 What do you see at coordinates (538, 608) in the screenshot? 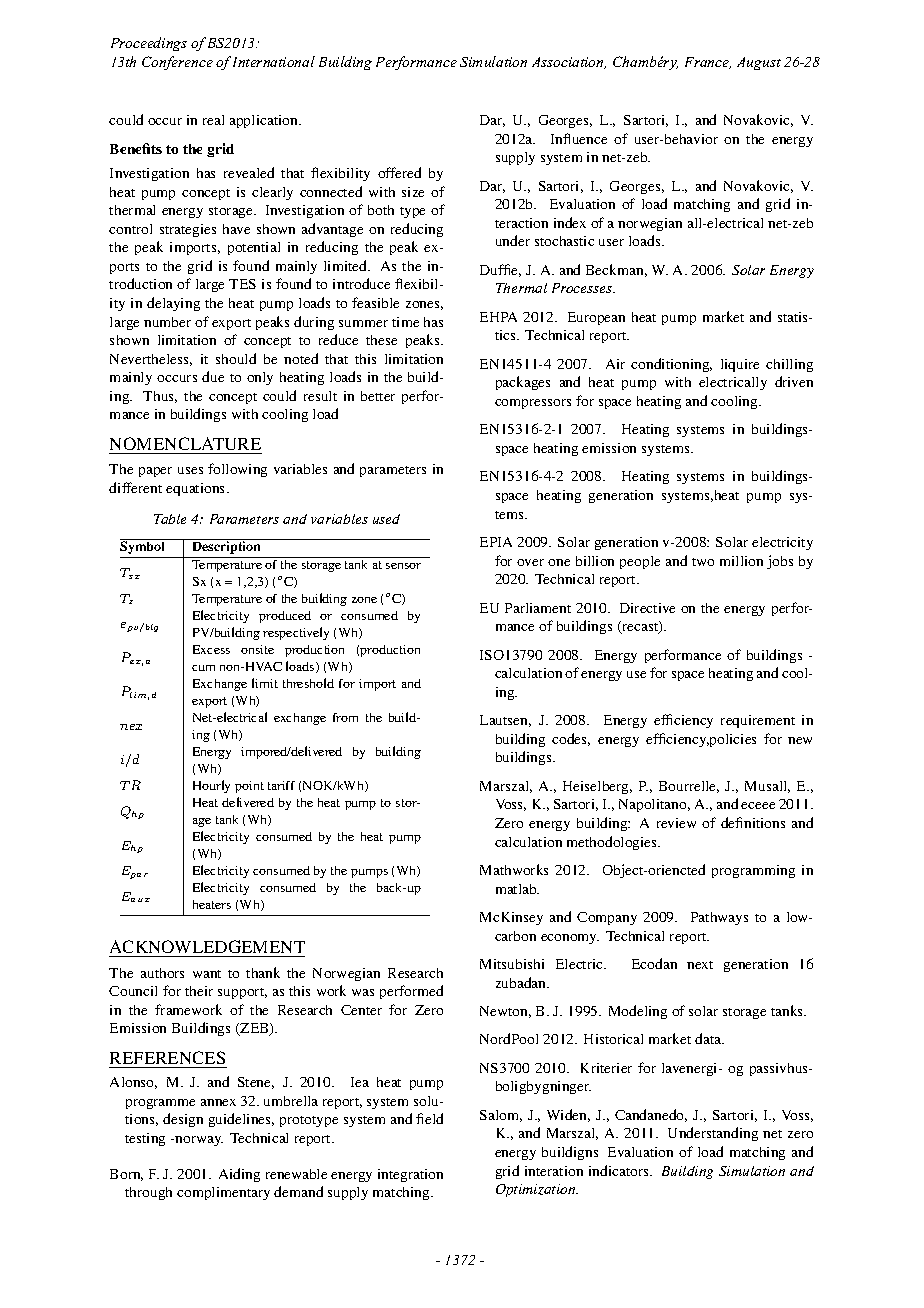
I see `Parliament` at bounding box center [538, 608].
